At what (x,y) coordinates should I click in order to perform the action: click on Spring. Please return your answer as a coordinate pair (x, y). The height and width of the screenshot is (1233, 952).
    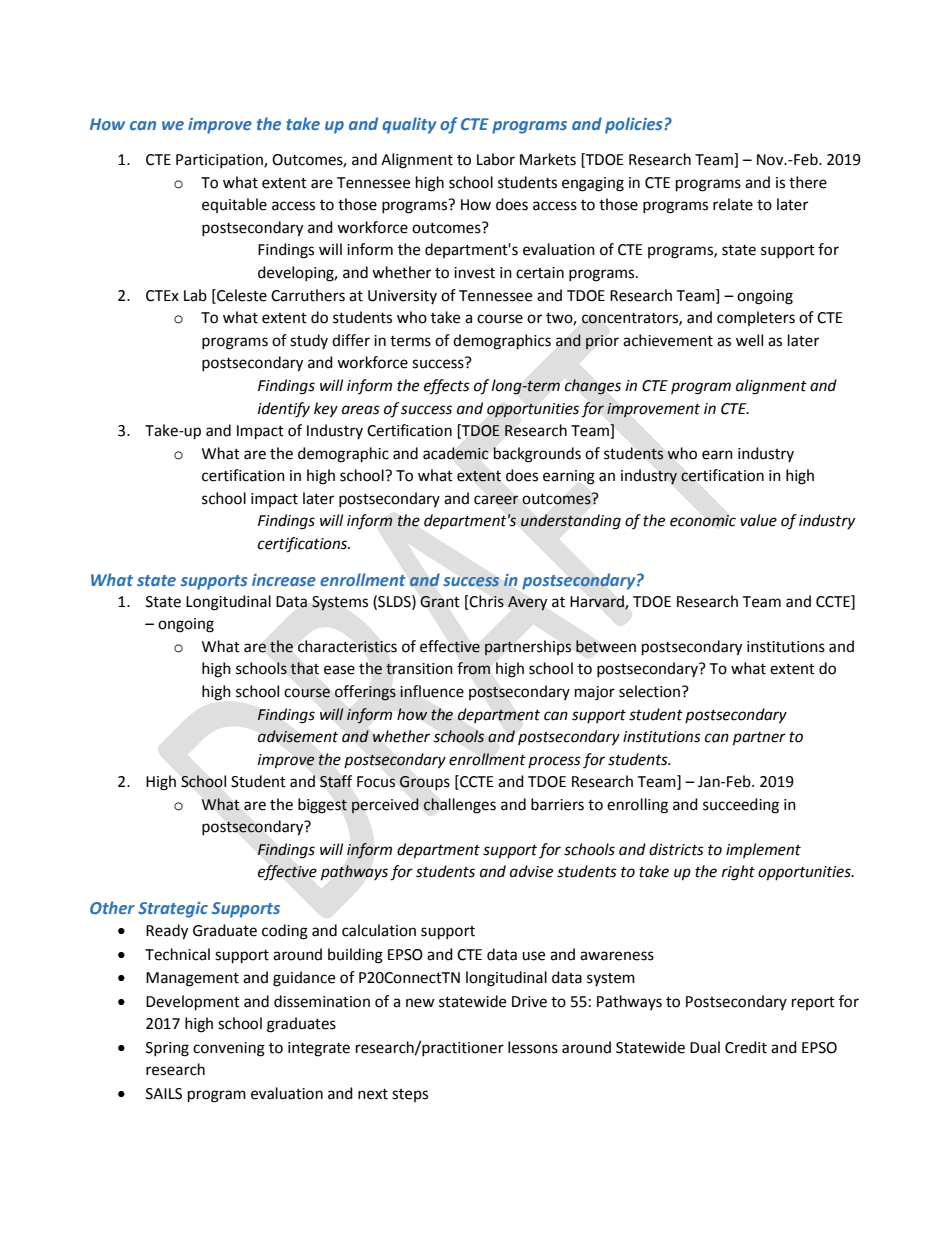
    Looking at the image, I should click on (167, 1049).
